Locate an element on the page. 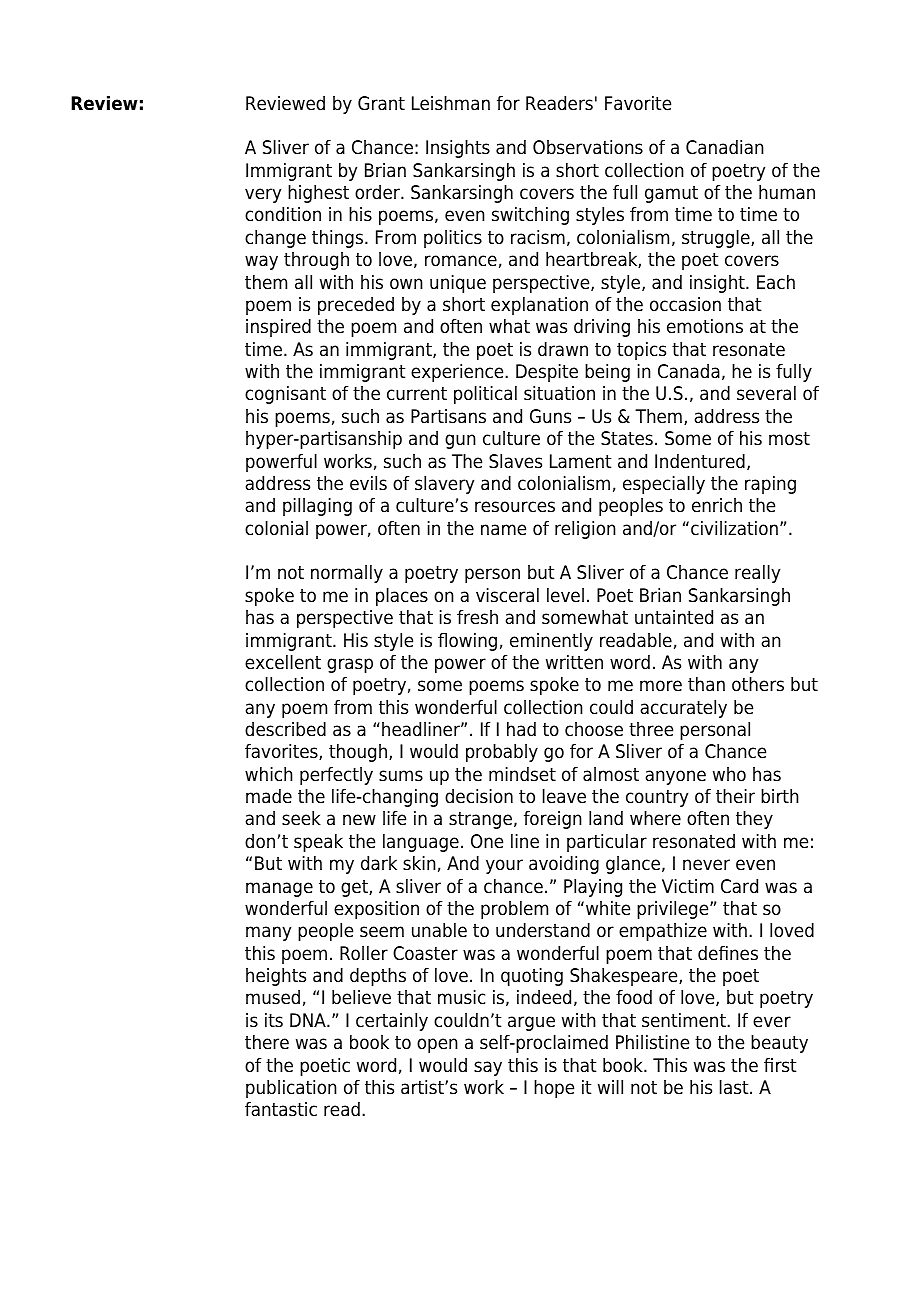  speak is located at coordinates (318, 843).
